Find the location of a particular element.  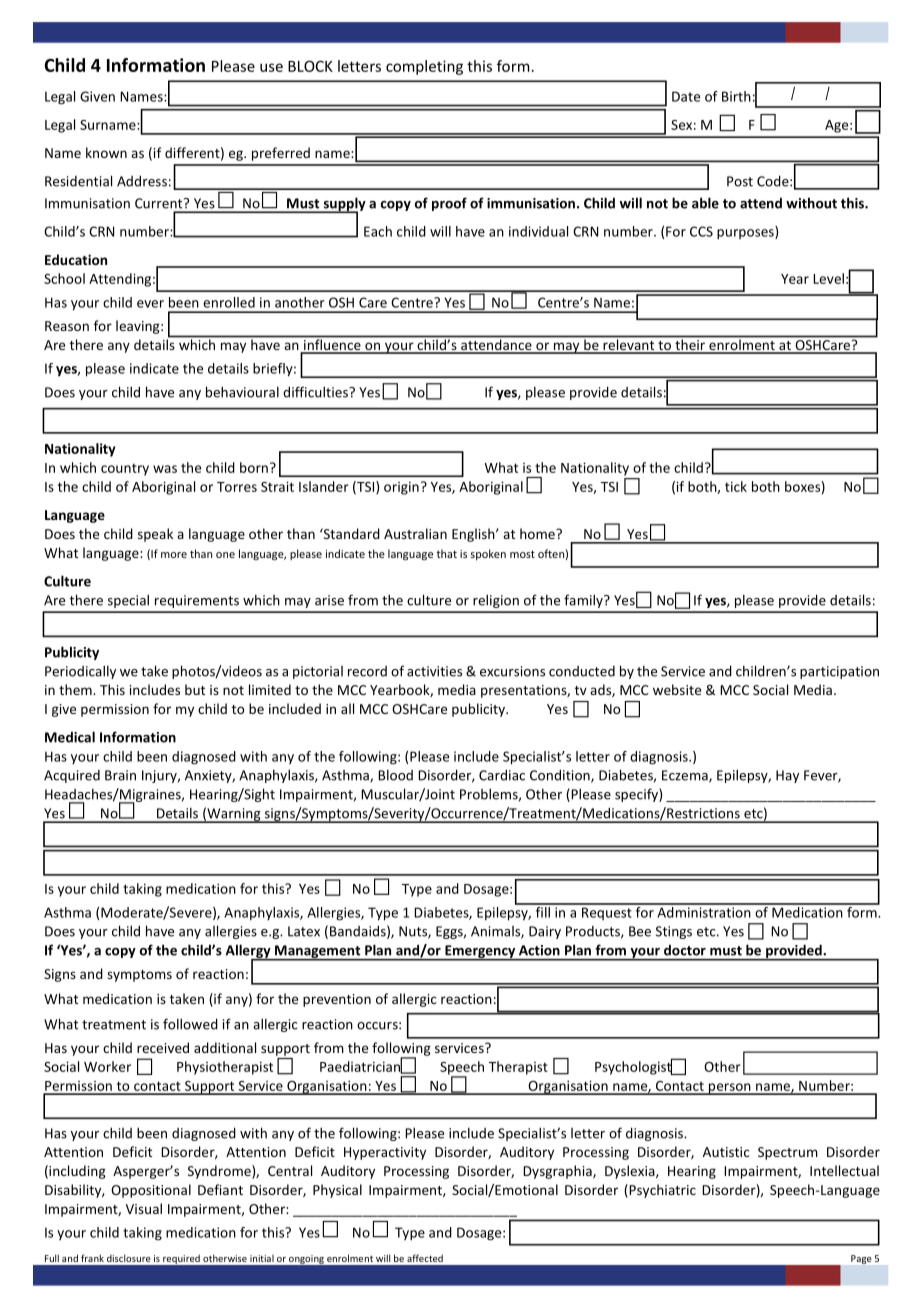

Hay is located at coordinates (787, 776).
